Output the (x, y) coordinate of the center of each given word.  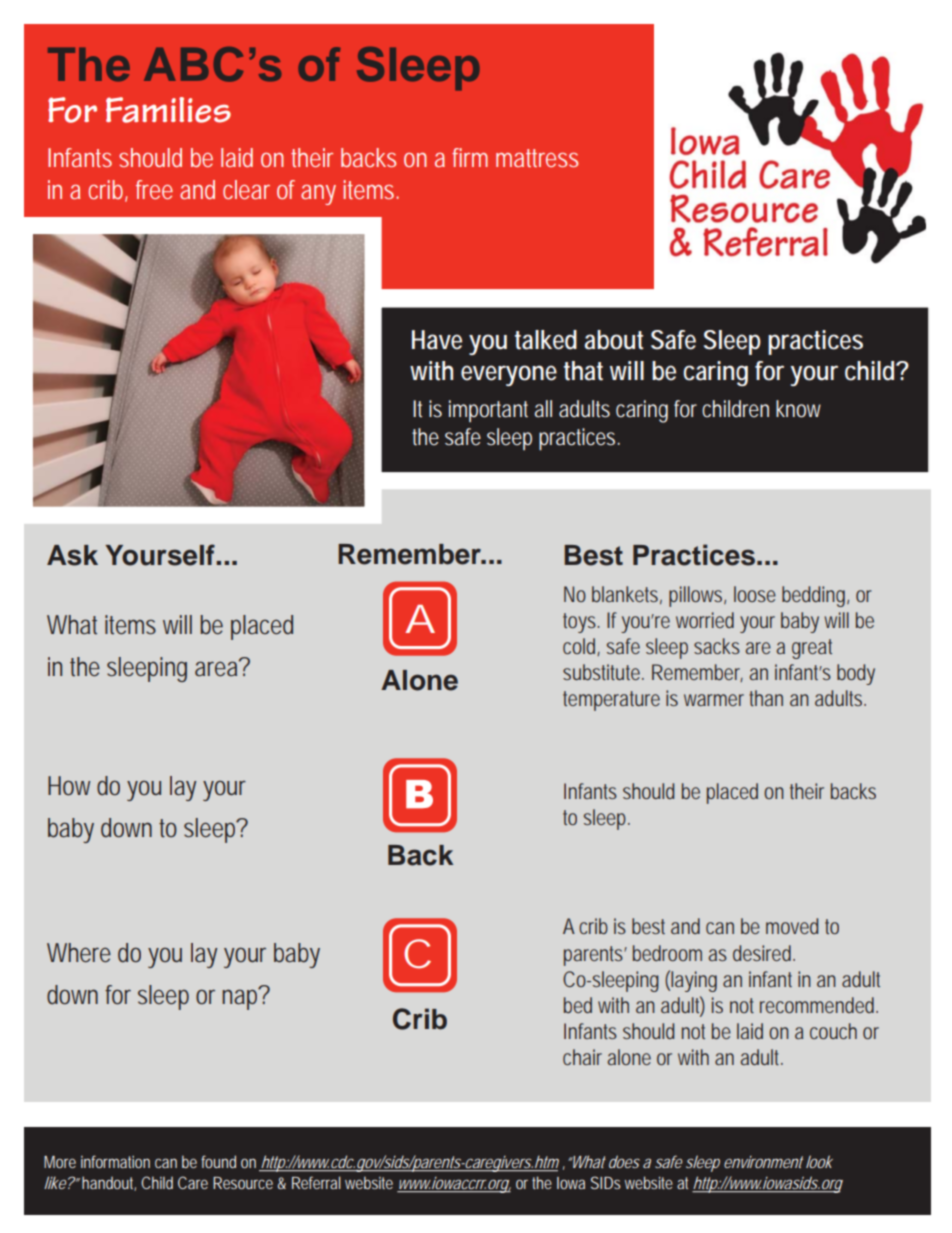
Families (168, 110)
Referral (316, 1182)
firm (470, 157)
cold (580, 647)
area (217, 667)
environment (763, 1162)
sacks (717, 646)
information (115, 1161)
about (613, 340)
